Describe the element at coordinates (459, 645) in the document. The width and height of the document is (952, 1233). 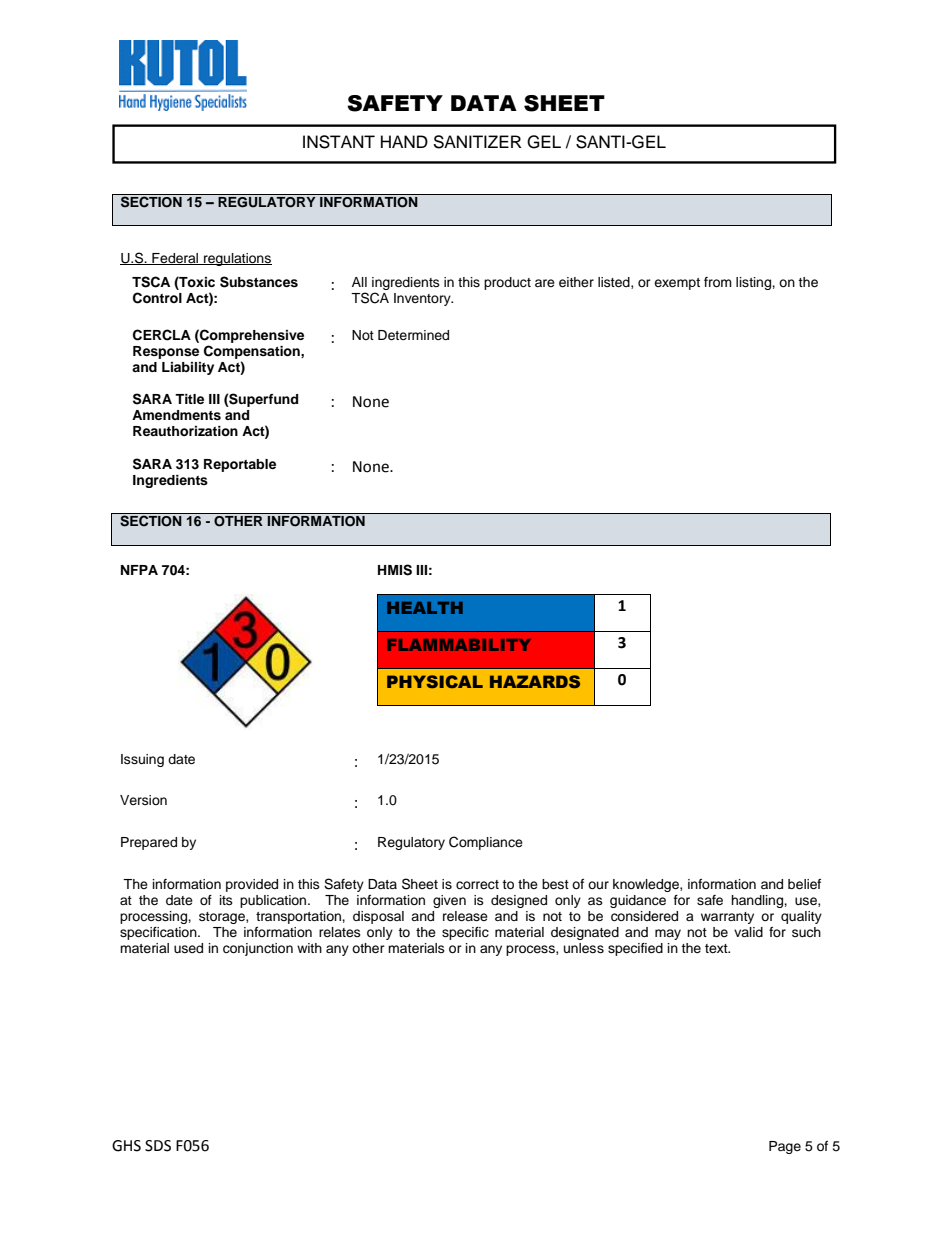
I see `FLAMMABILITY` at that location.
